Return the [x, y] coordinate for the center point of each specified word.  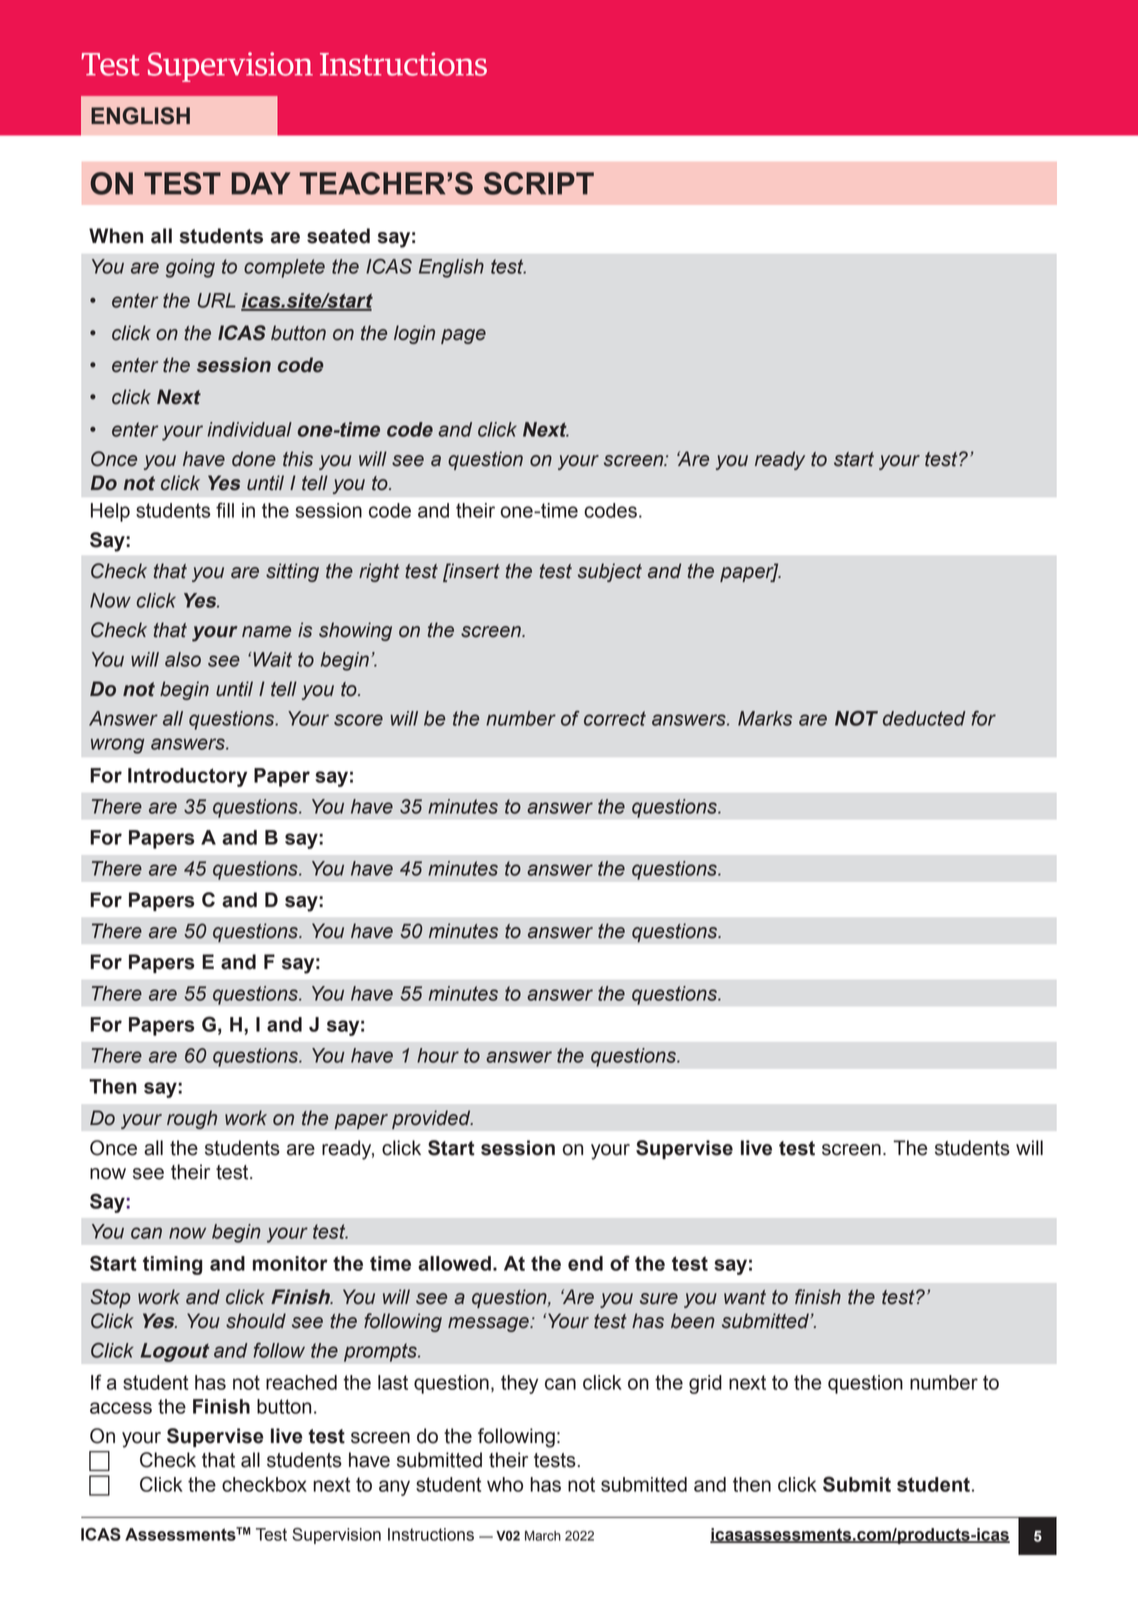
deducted [924, 718]
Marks [765, 718]
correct [615, 718]
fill [225, 510]
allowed [454, 1263]
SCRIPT [539, 183]
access [121, 1408]
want [745, 1297]
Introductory [187, 777]
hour [438, 1055]
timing [172, 1265]
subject [610, 572]
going [190, 268]
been [693, 1321]
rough [192, 1119]
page [463, 336]
